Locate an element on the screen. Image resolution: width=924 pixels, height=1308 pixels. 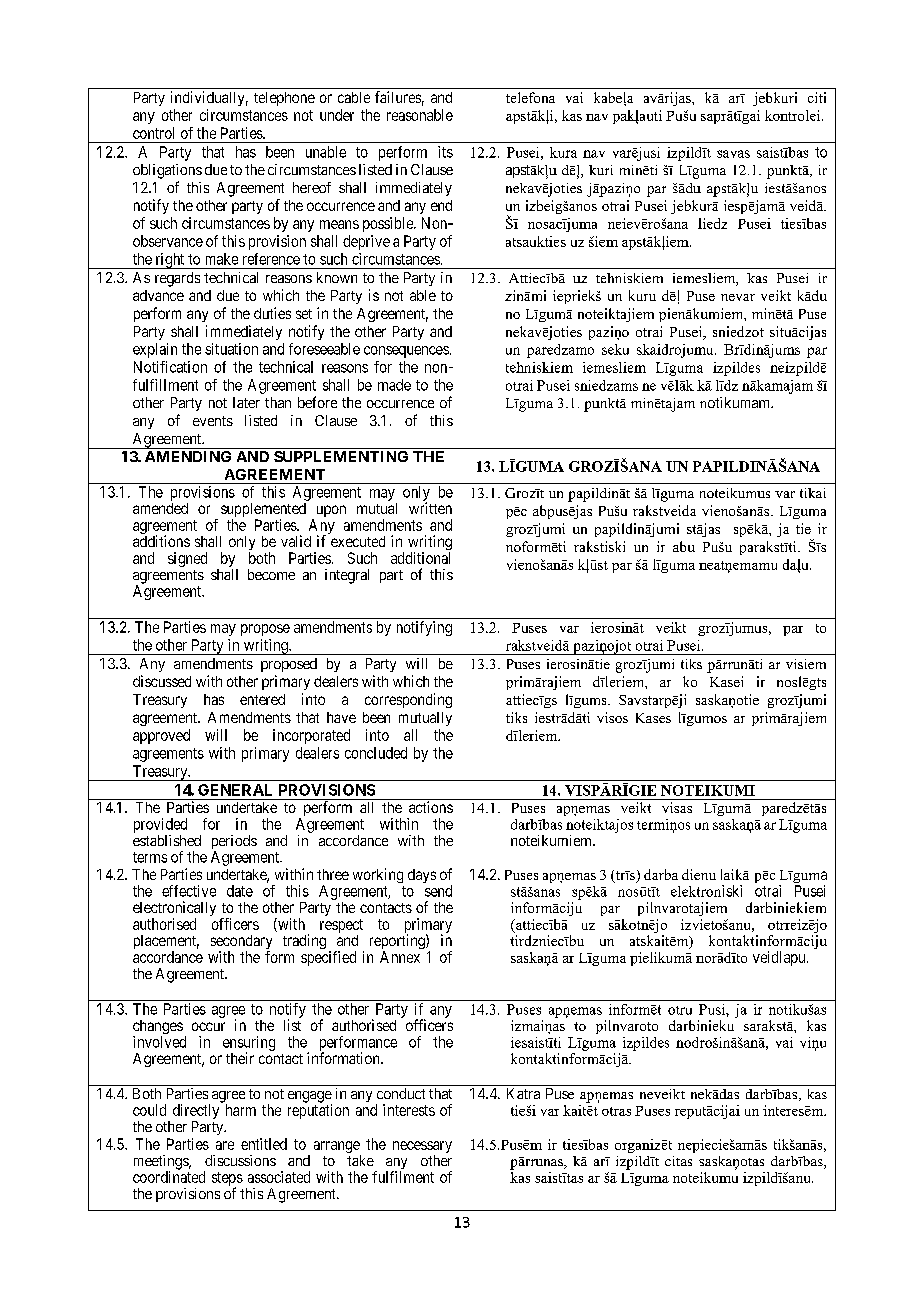
discussions is located at coordinates (240, 1160).
